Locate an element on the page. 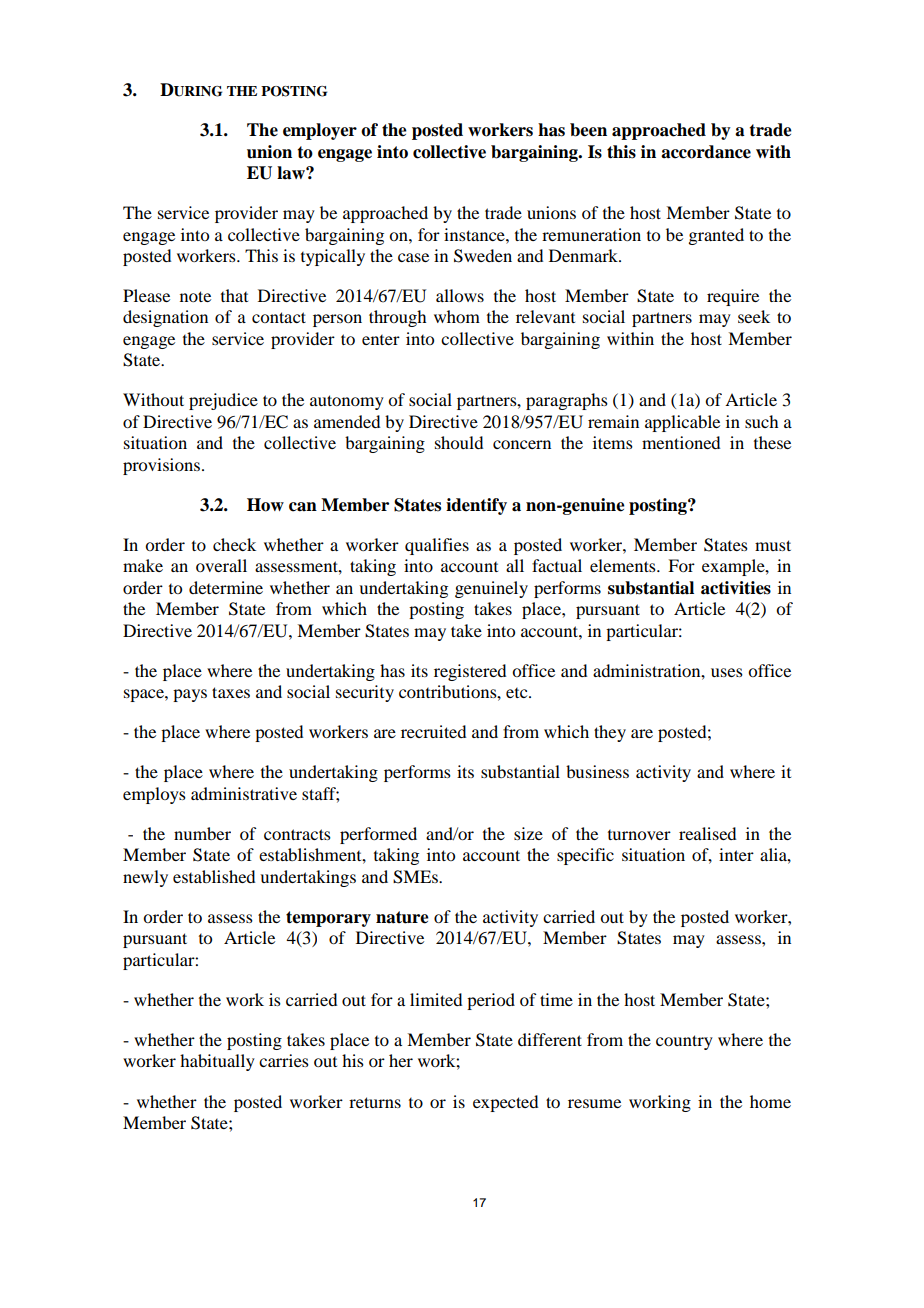  accordance is located at coordinates (706, 152).
